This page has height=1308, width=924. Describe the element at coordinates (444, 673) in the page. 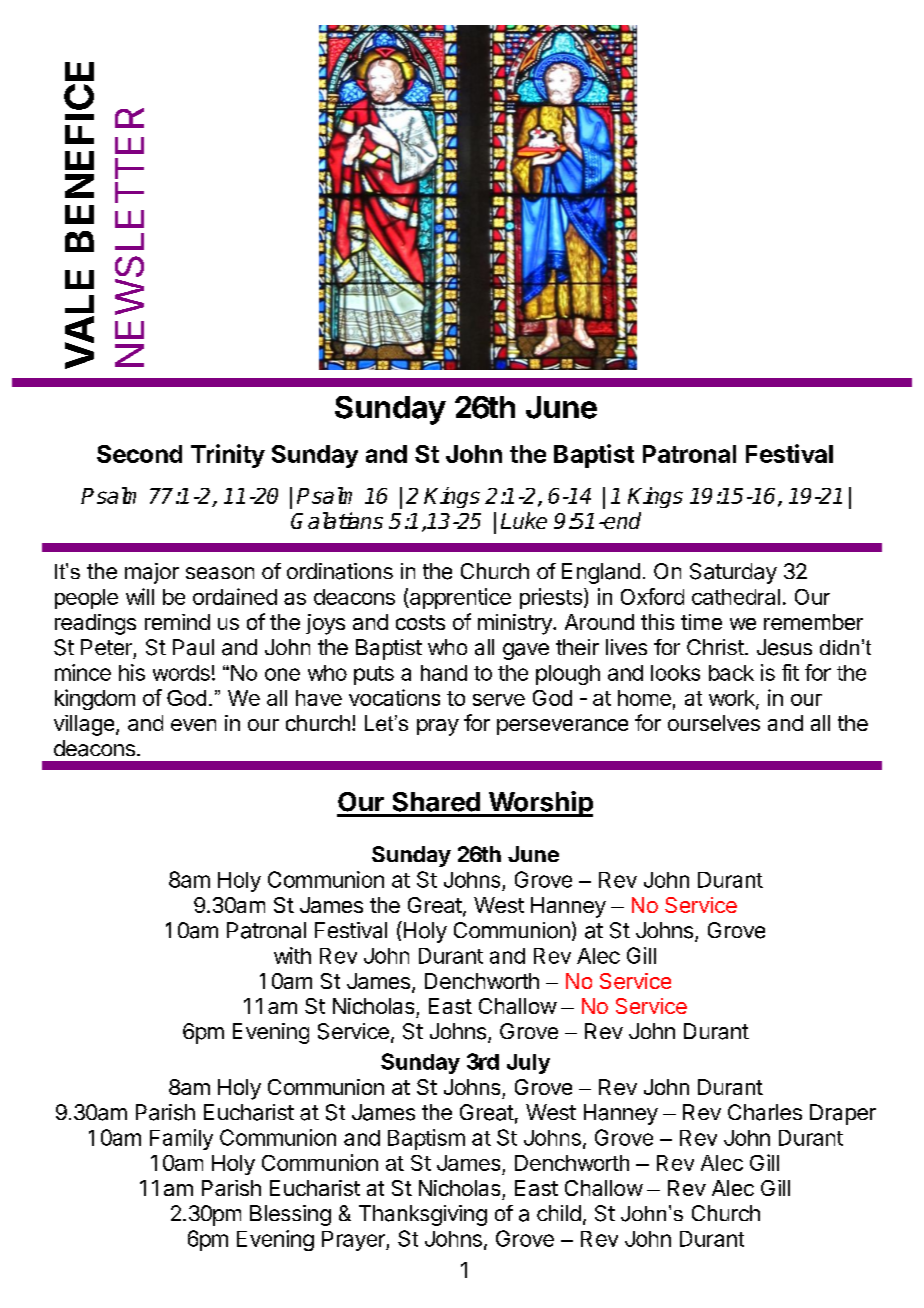

I see `hand` at that location.
